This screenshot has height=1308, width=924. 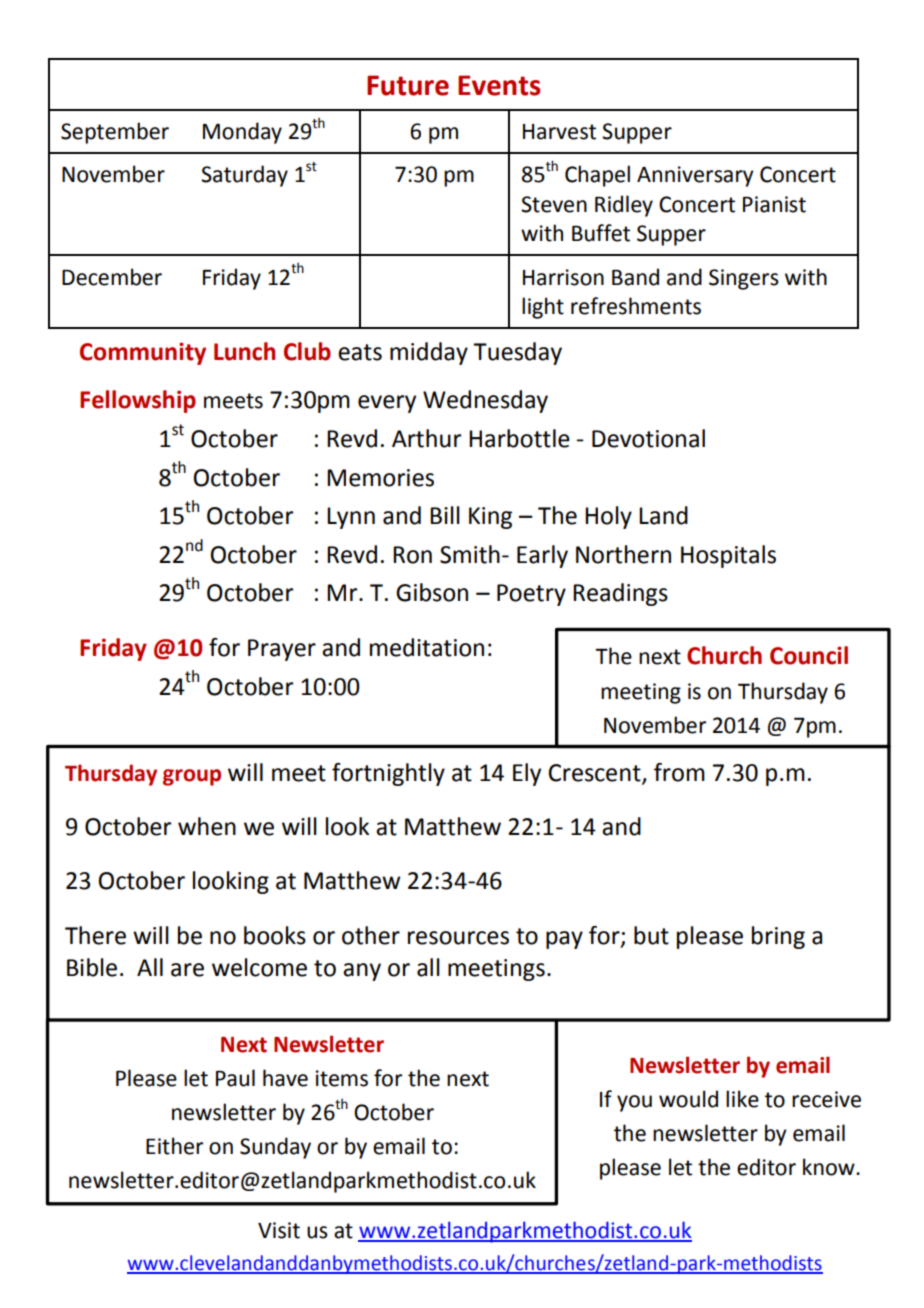 What do you see at coordinates (499, 85) in the screenshot?
I see `Events` at bounding box center [499, 85].
